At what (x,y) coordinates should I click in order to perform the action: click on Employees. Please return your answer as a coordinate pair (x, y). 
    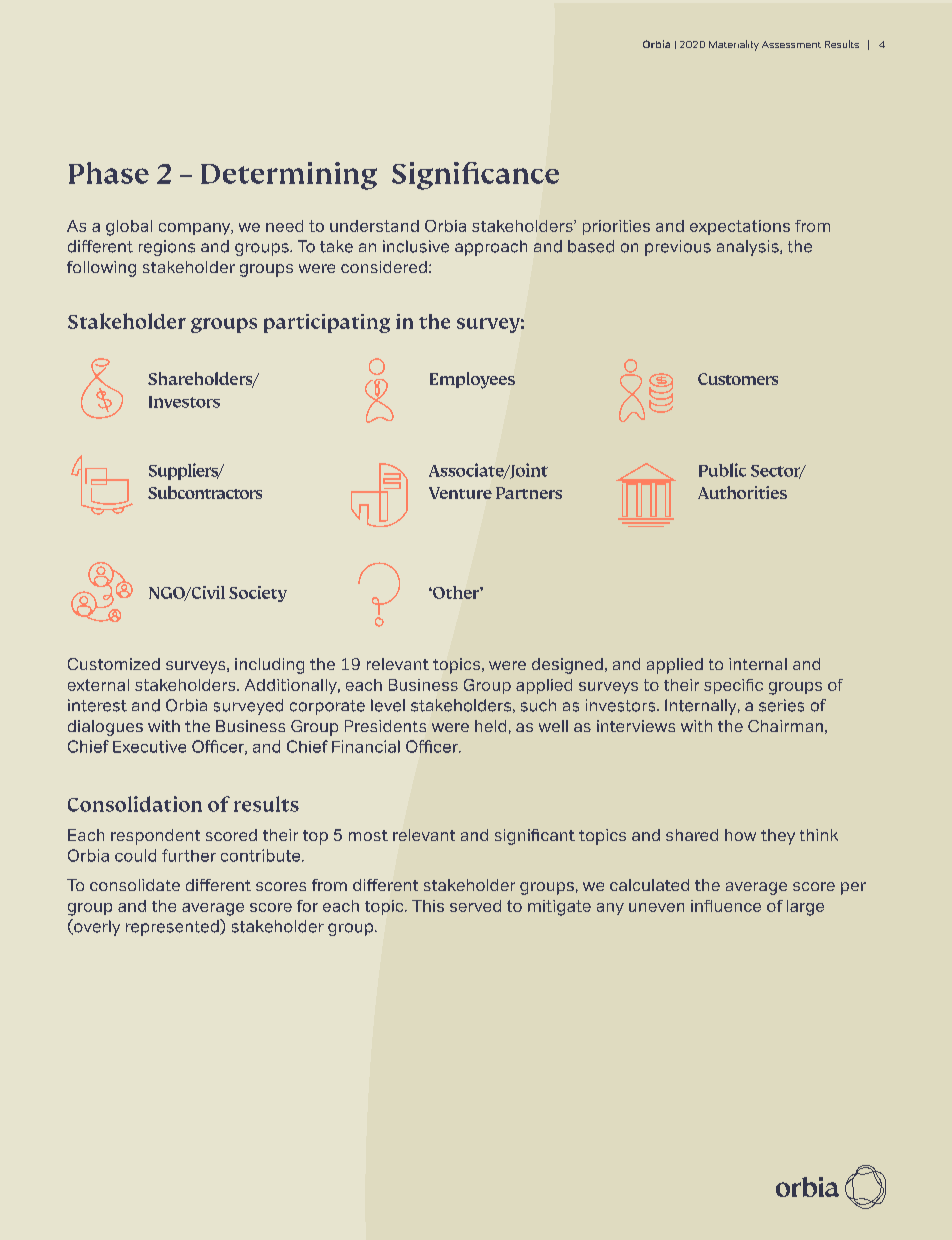
    Looking at the image, I should click on (472, 380).
